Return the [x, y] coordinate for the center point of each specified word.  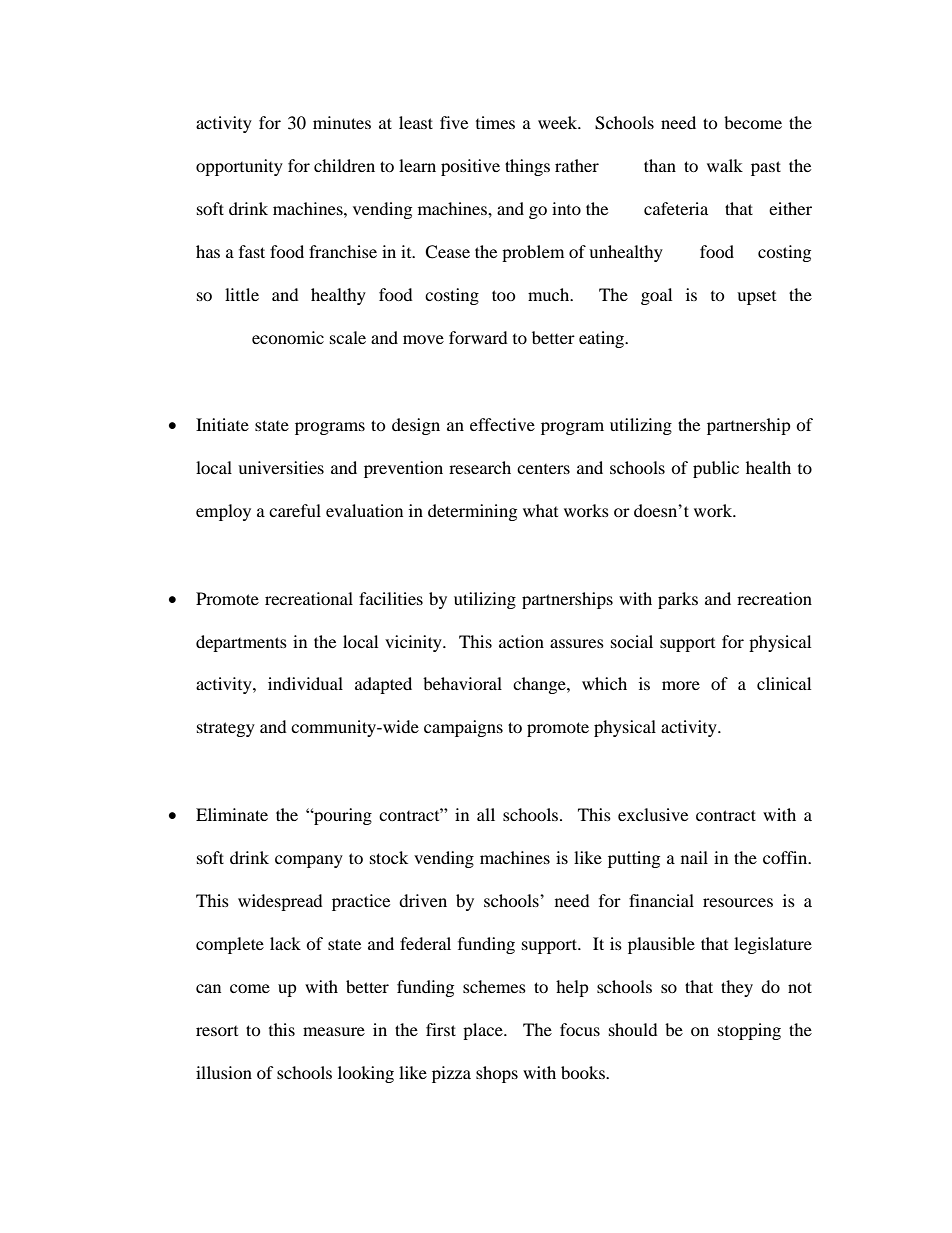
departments [241, 643]
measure [334, 1031]
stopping [749, 1031]
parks [678, 600]
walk [725, 165]
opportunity [239, 167]
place [484, 1031]
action [521, 641]
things [527, 167]
